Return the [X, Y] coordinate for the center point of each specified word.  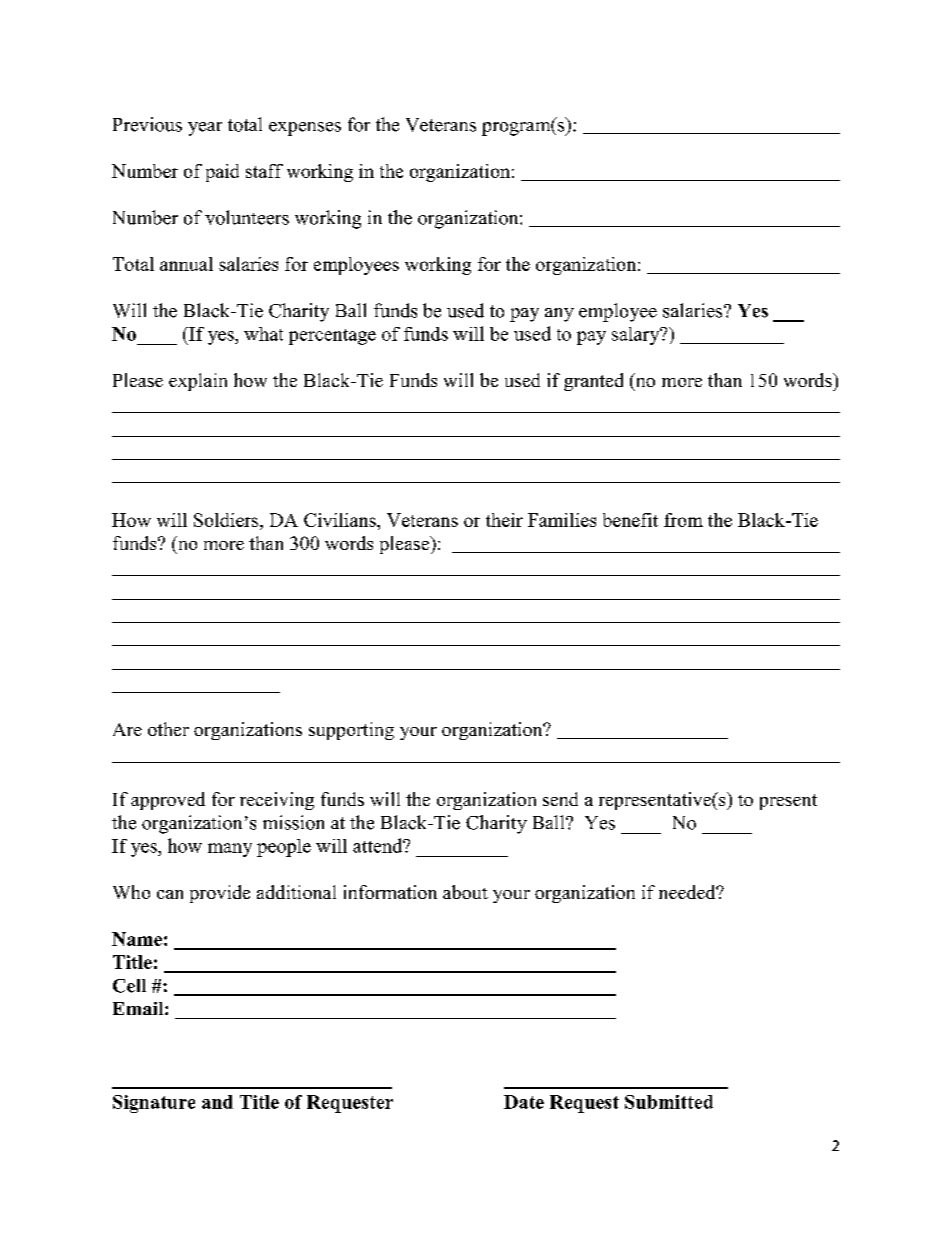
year [205, 129]
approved [168, 801]
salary [637, 336]
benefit [630, 520]
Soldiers [227, 520]
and [217, 1102]
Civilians [341, 520]
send [560, 799]
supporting [351, 731]
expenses [305, 129]
